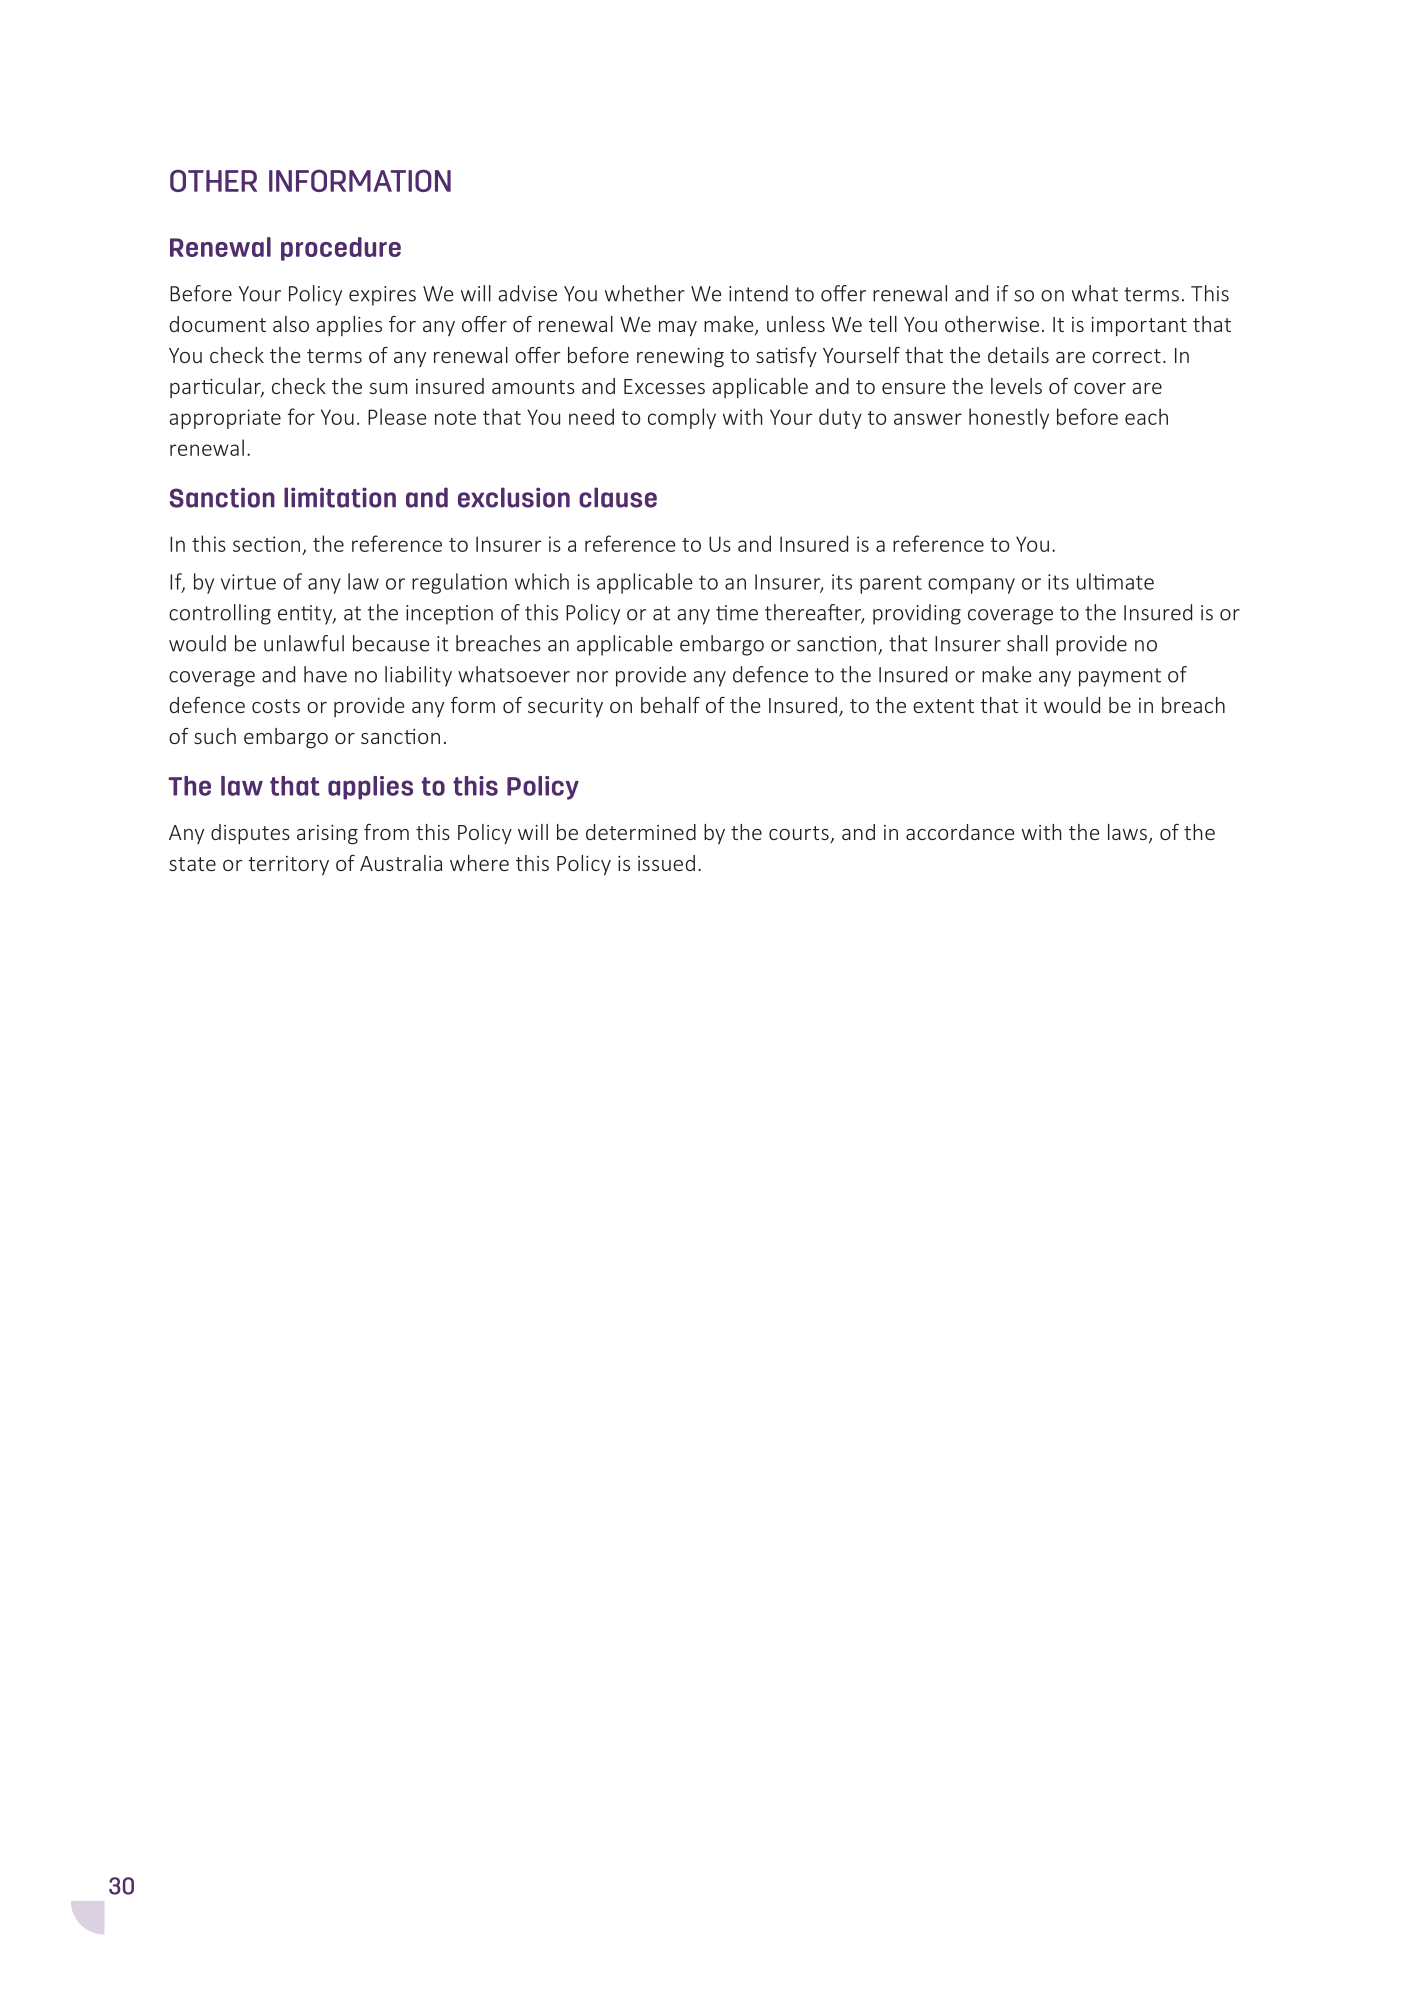 This image has width=1416, height=2002. What do you see at coordinates (971, 586) in the image?
I see `company` at bounding box center [971, 586].
